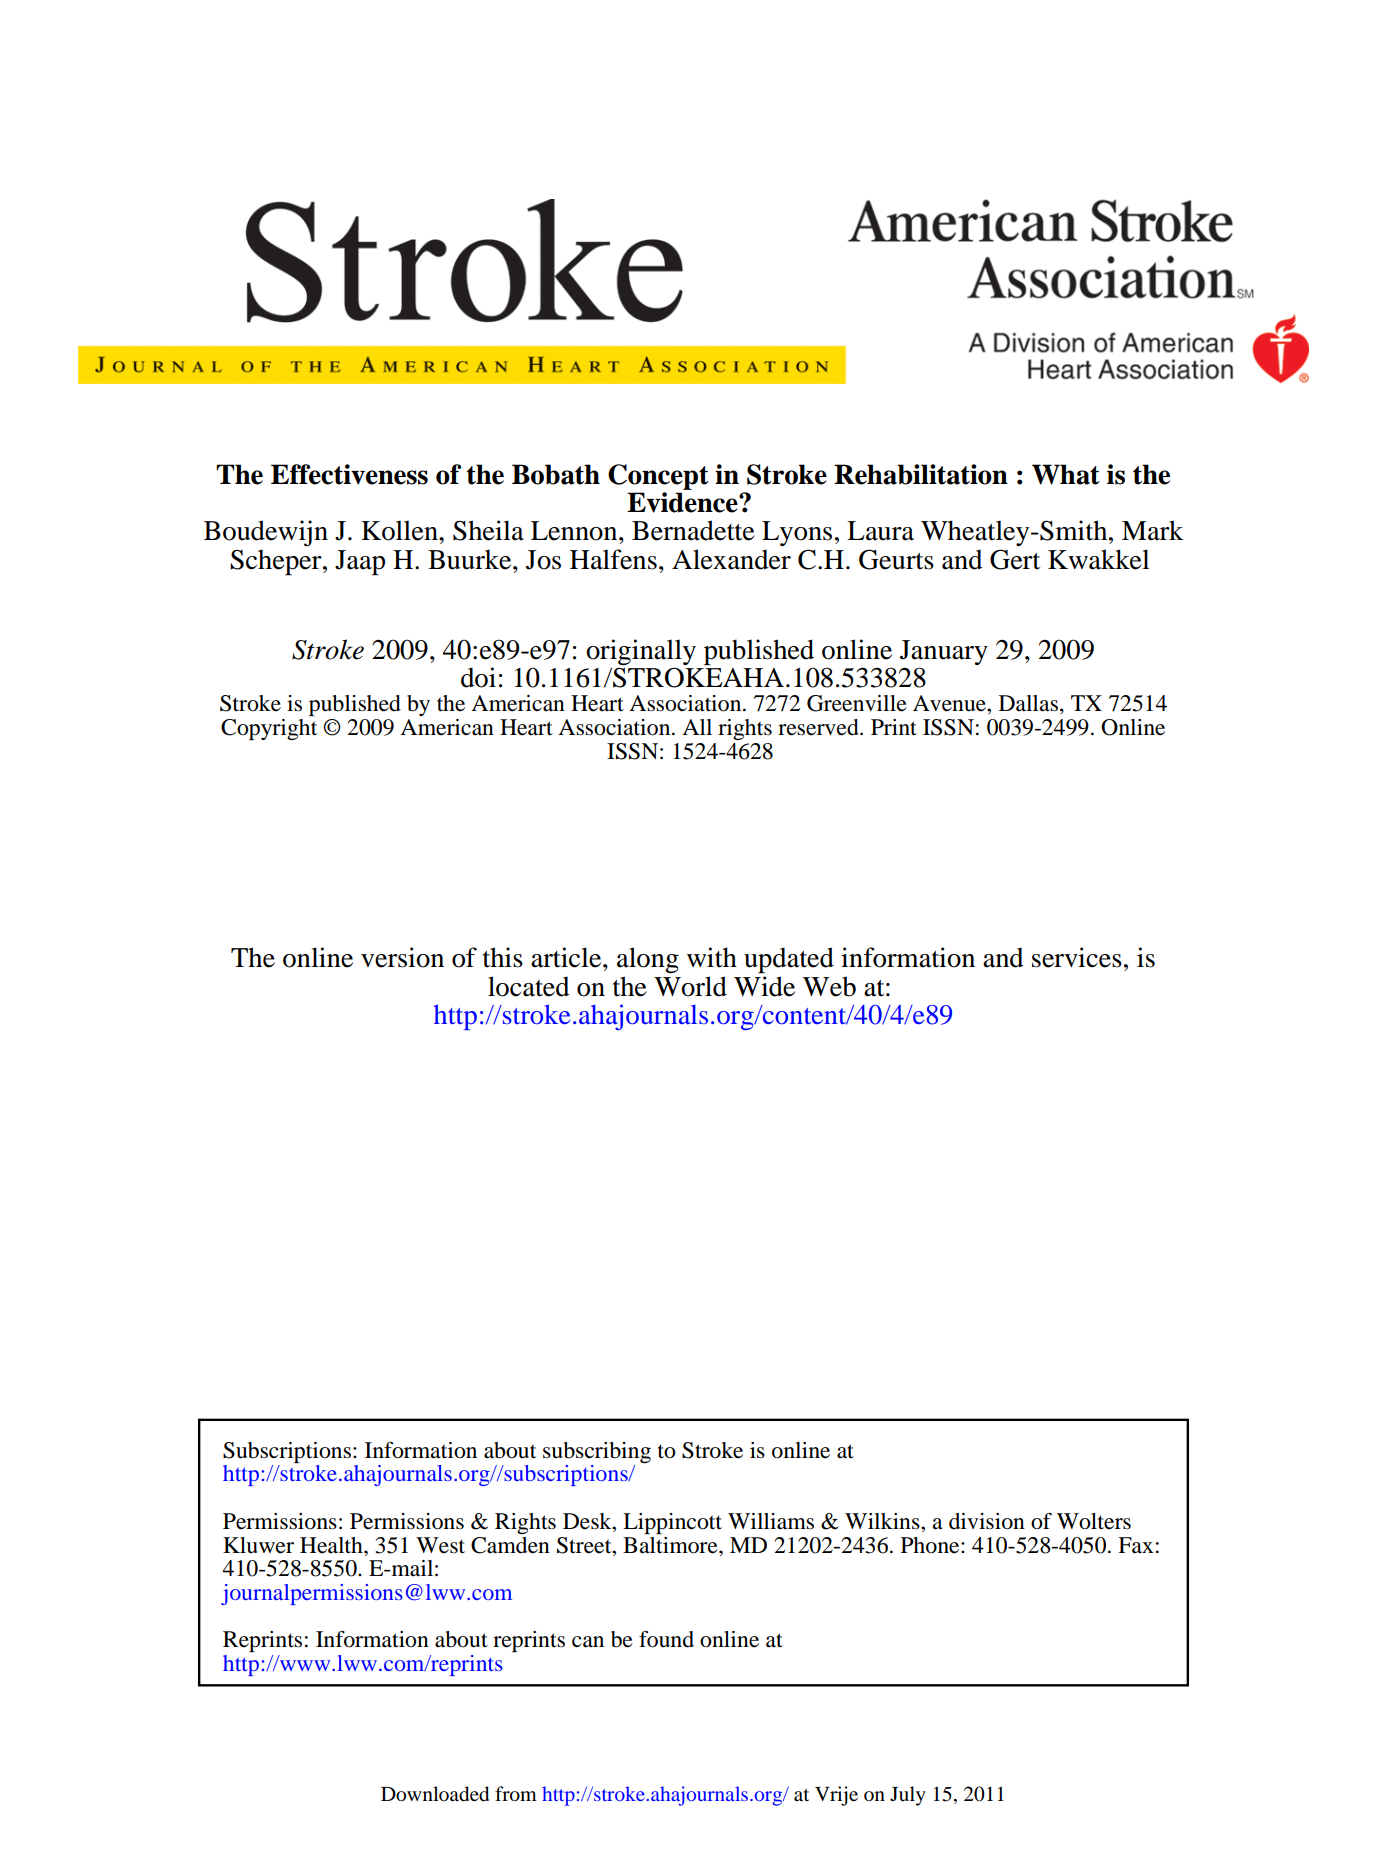 The height and width of the image is (1856, 1387). What do you see at coordinates (349, 474) in the image?
I see `Effectiveness` at bounding box center [349, 474].
